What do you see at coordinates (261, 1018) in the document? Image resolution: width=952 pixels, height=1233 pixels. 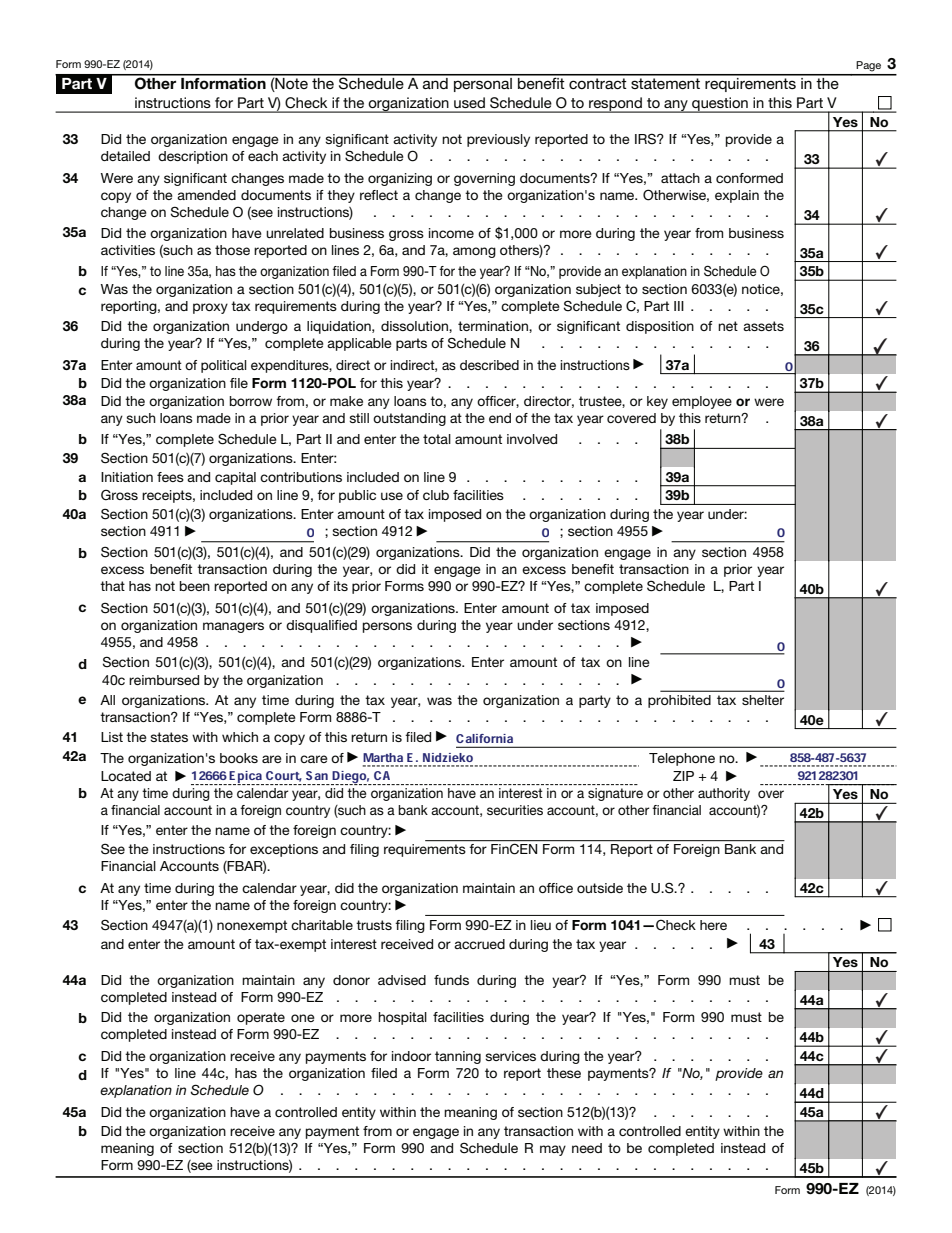 I see `operate` at bounding box center [261, 1018].
